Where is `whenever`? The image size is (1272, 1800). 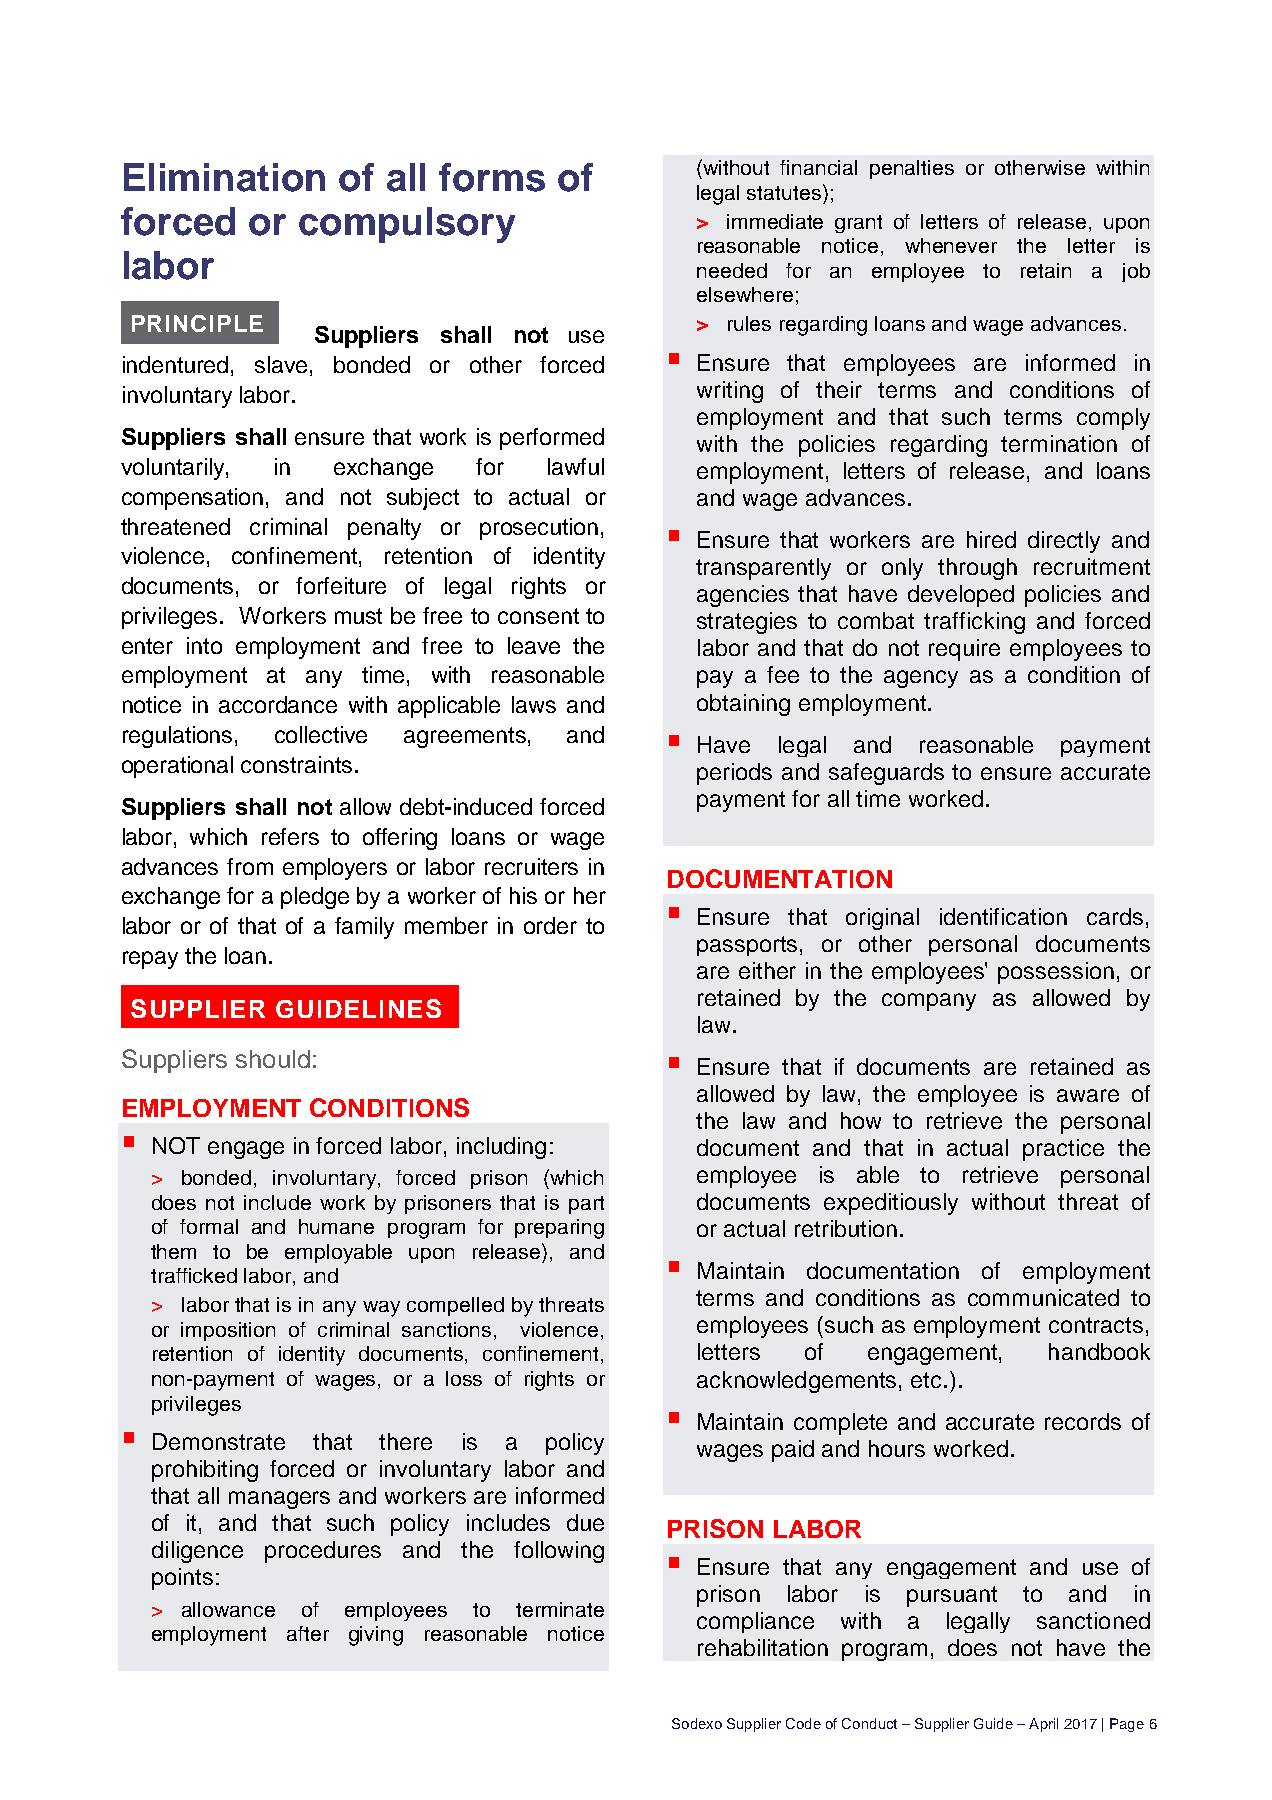 whenever is located at coordinates (951, 245).
